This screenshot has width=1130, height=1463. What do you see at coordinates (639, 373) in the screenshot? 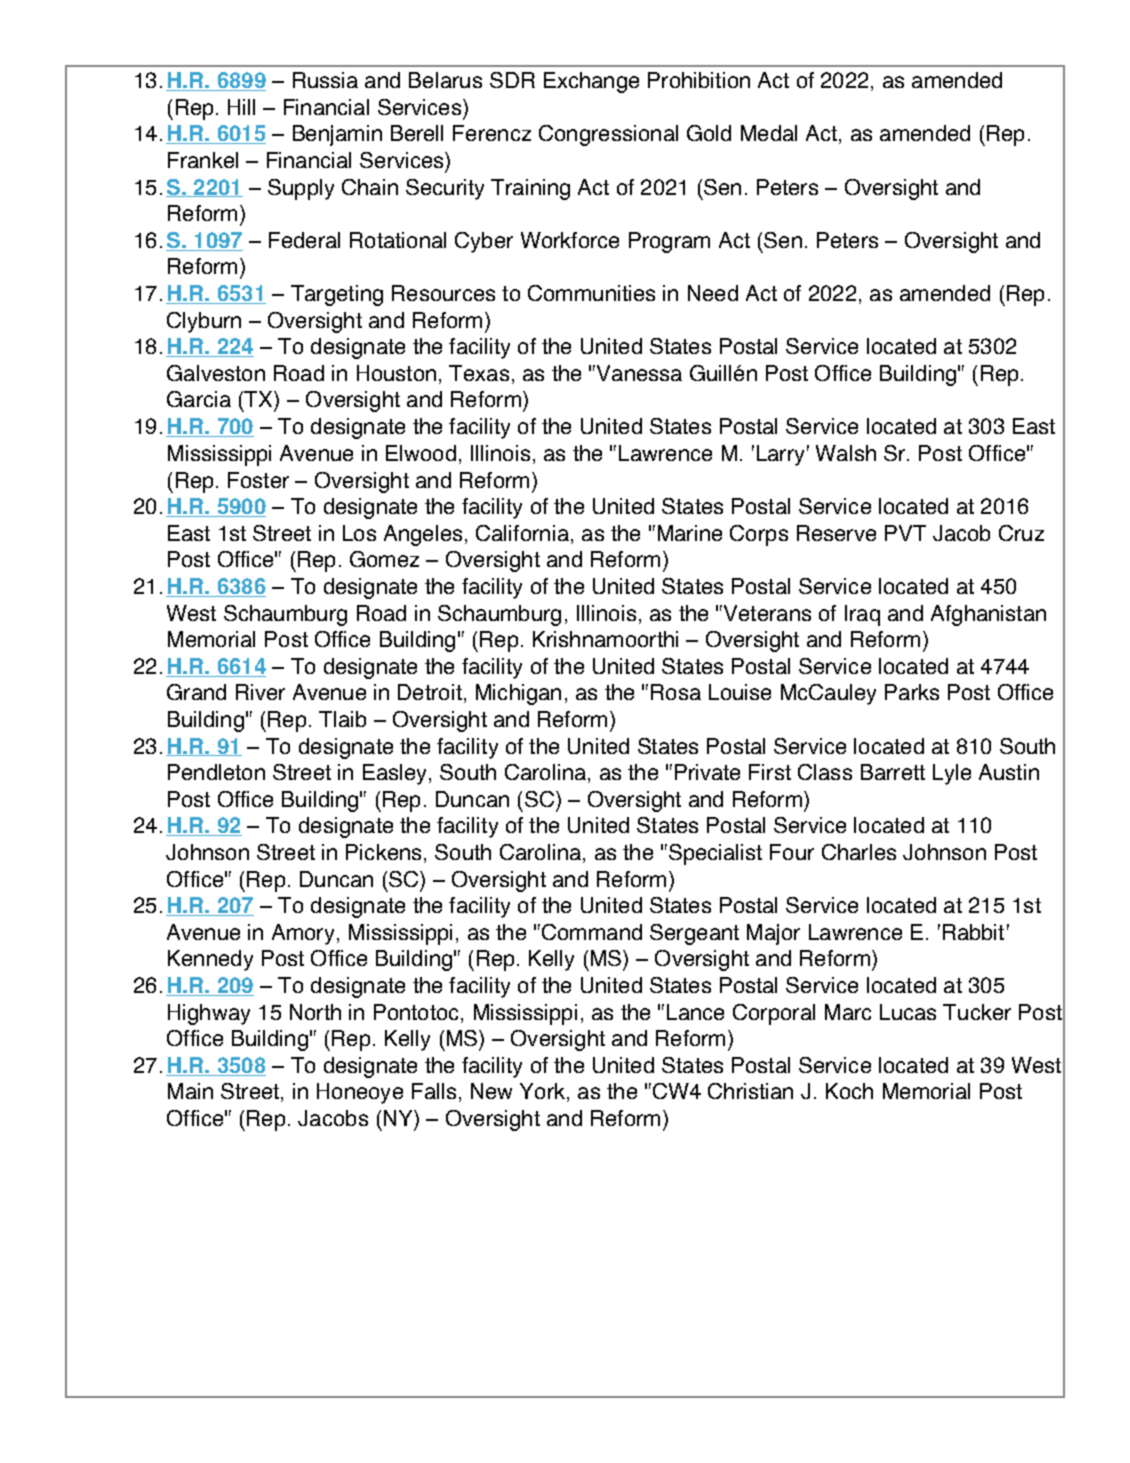
I see `Vanessa` at bounding box center [639, 373].
